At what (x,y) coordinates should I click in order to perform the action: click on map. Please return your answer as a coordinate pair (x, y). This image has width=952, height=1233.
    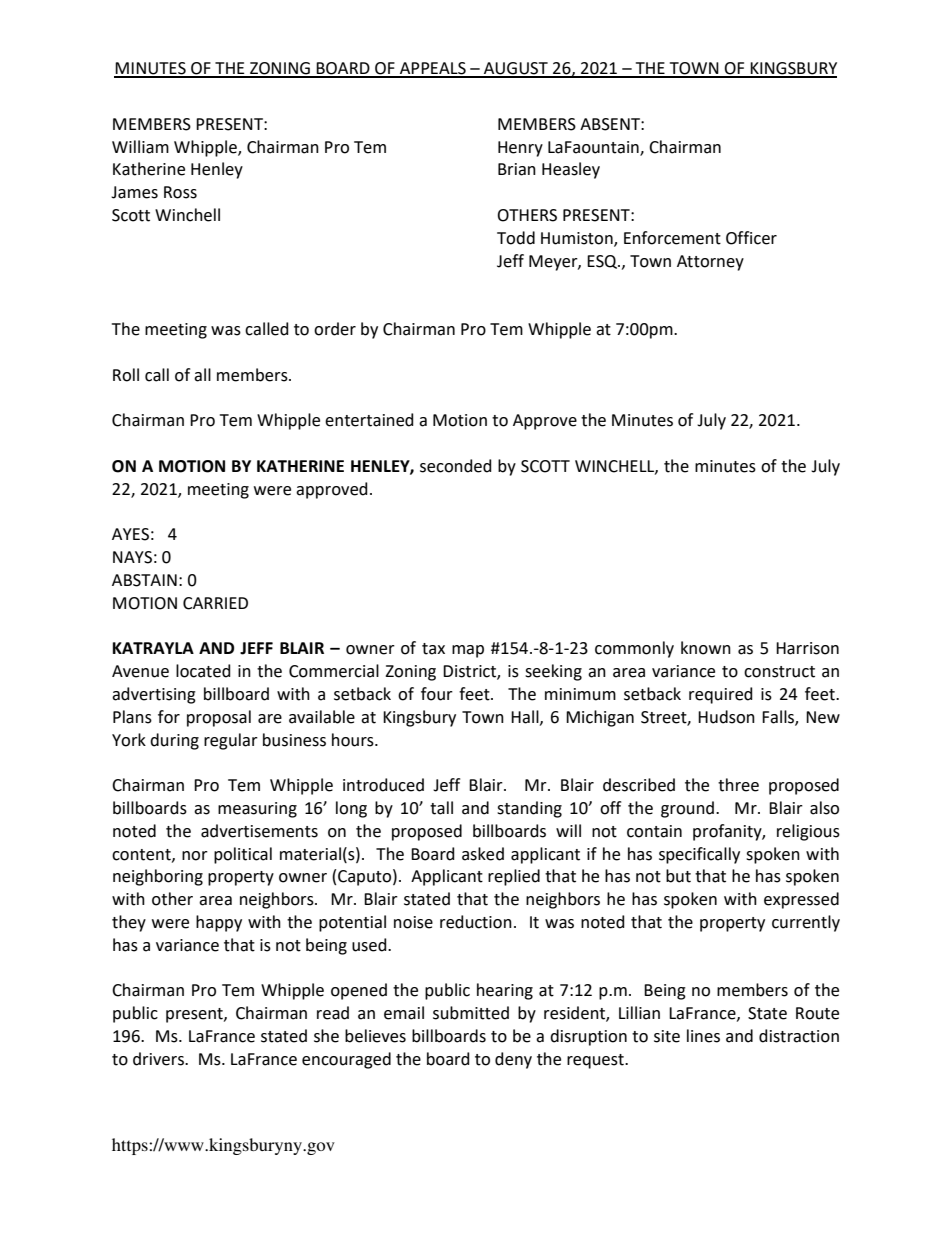
    Looking at the image, I should click on (468, 651).
